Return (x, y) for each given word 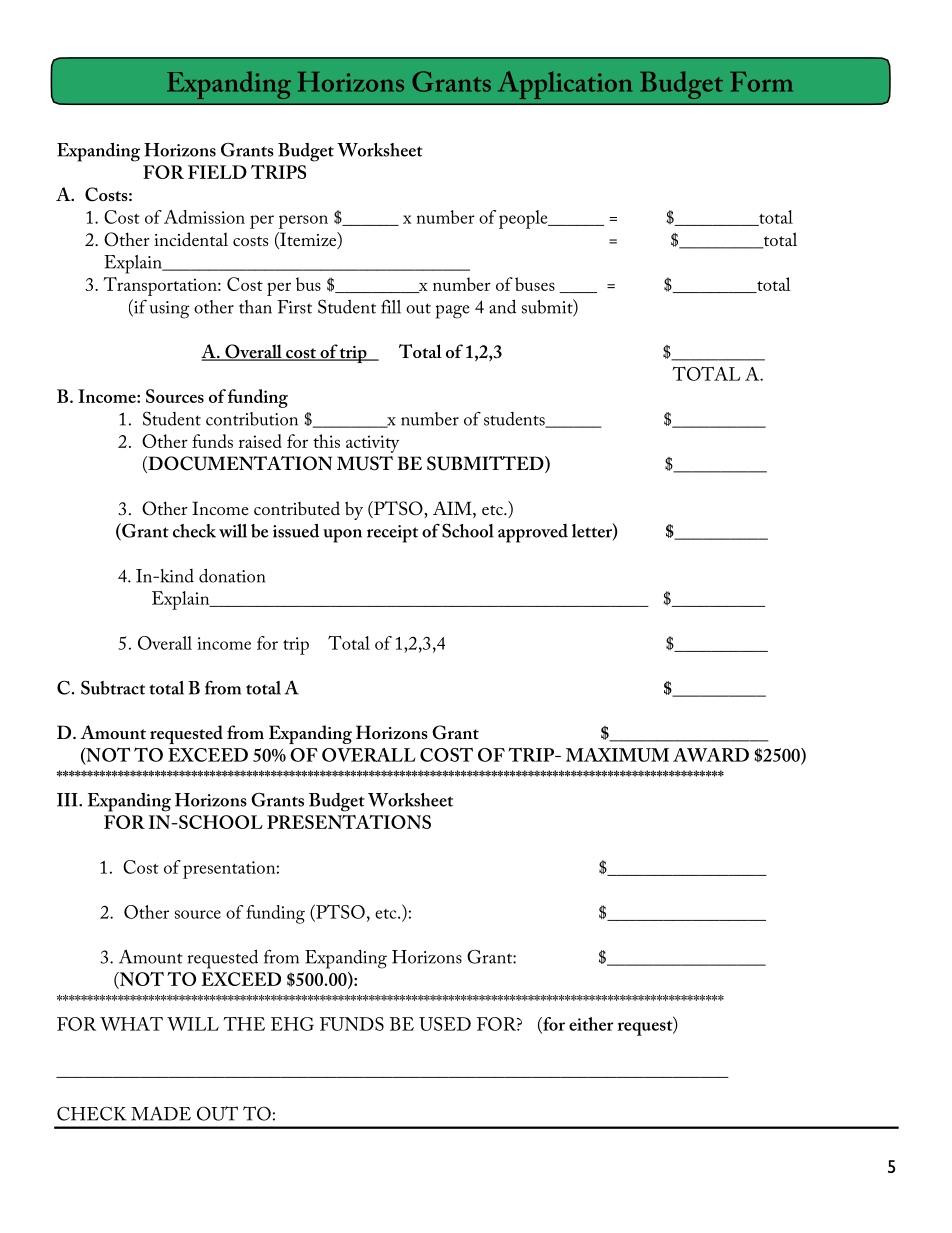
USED (445, 1024)
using (169, 310)
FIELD (217, 172)
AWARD (711, 755)
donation (232, 576)
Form (761, 82)
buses (535, 284)
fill (391, 307)
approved (533, 533)
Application (565, 85)
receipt (392, 534)
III (68, 800)
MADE (161, 1113)
